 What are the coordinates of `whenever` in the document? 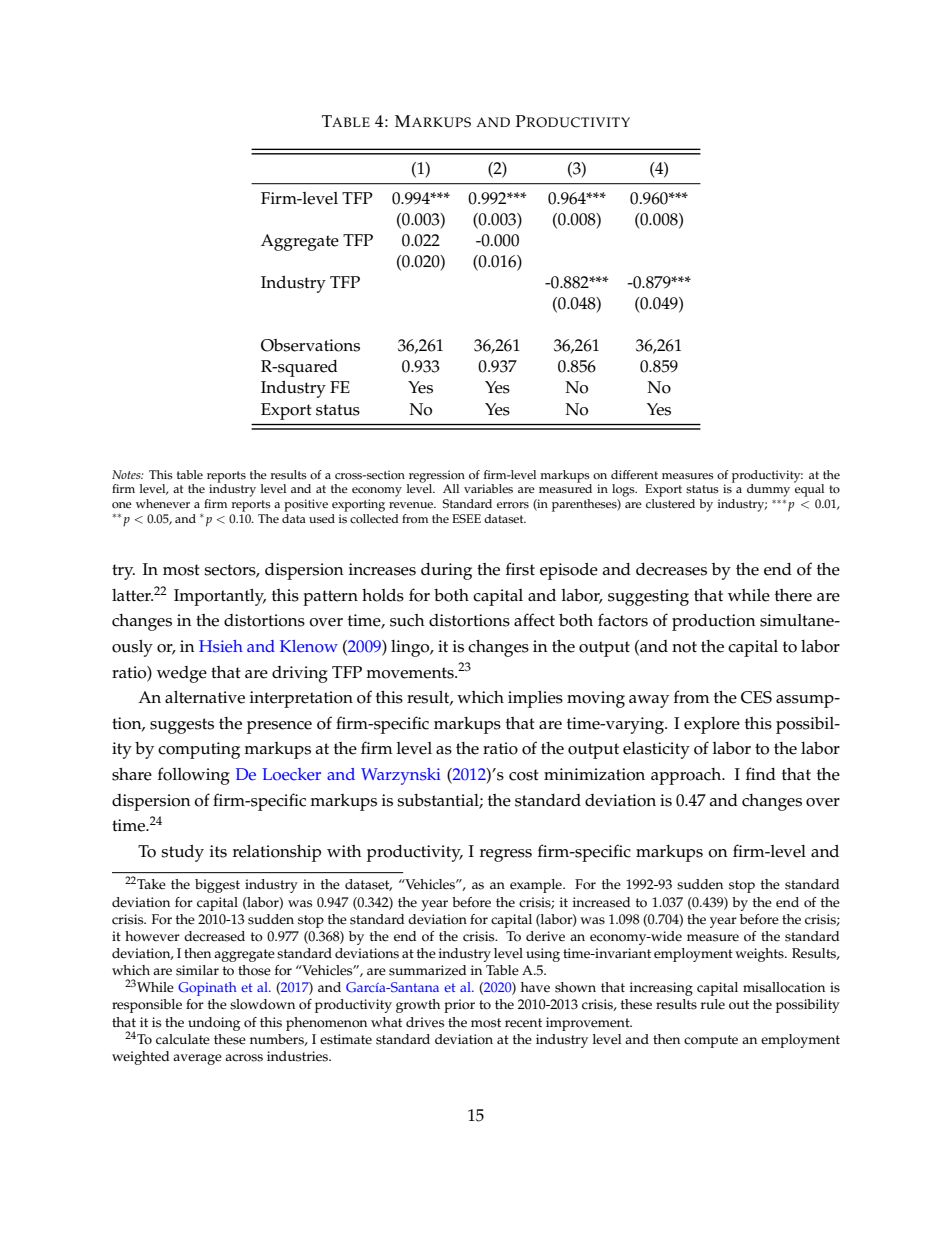 It's located at (163, 504).
